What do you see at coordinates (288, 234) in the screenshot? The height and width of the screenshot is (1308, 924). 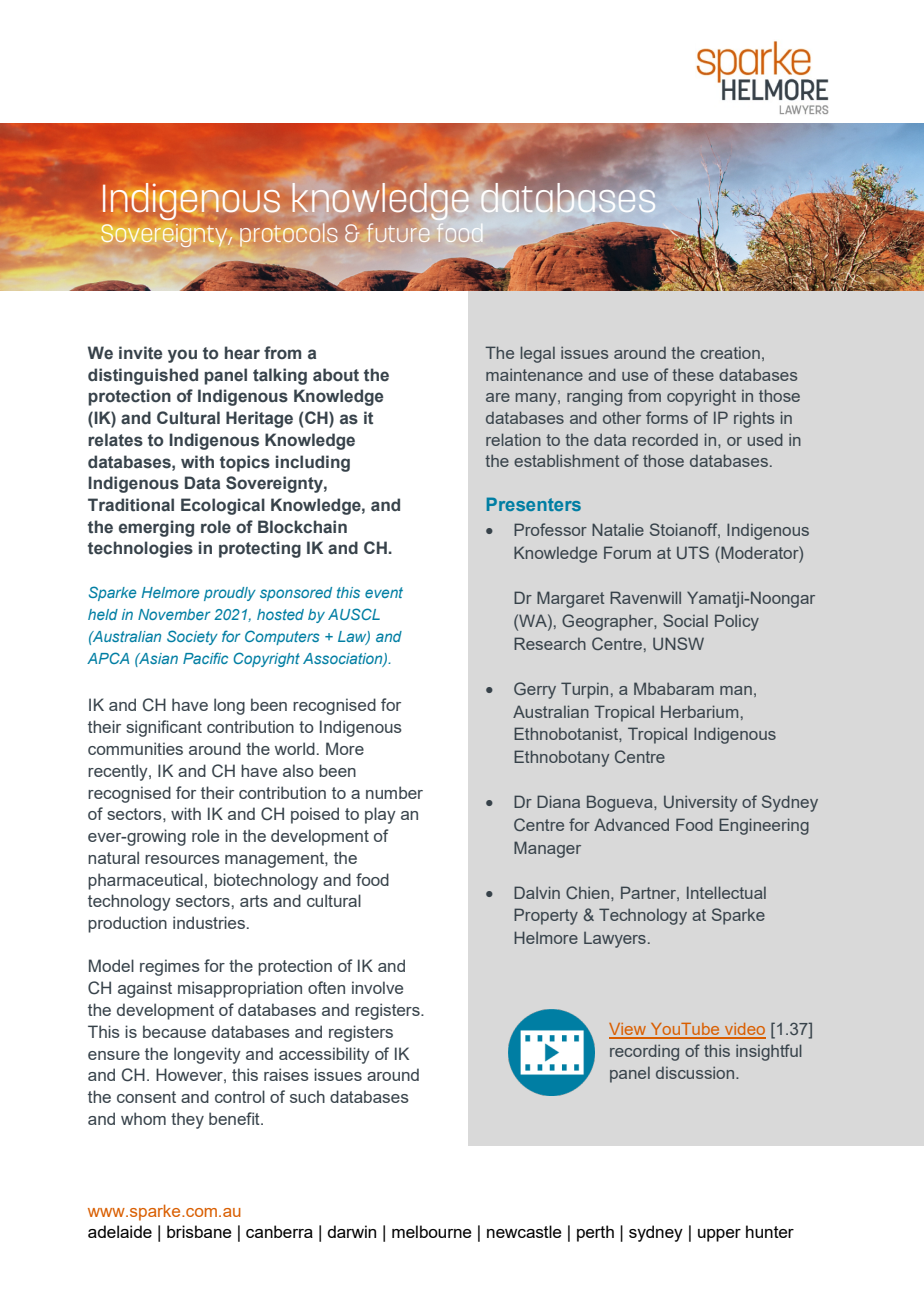 I see `protocols` at bounding box center [288, 234].
